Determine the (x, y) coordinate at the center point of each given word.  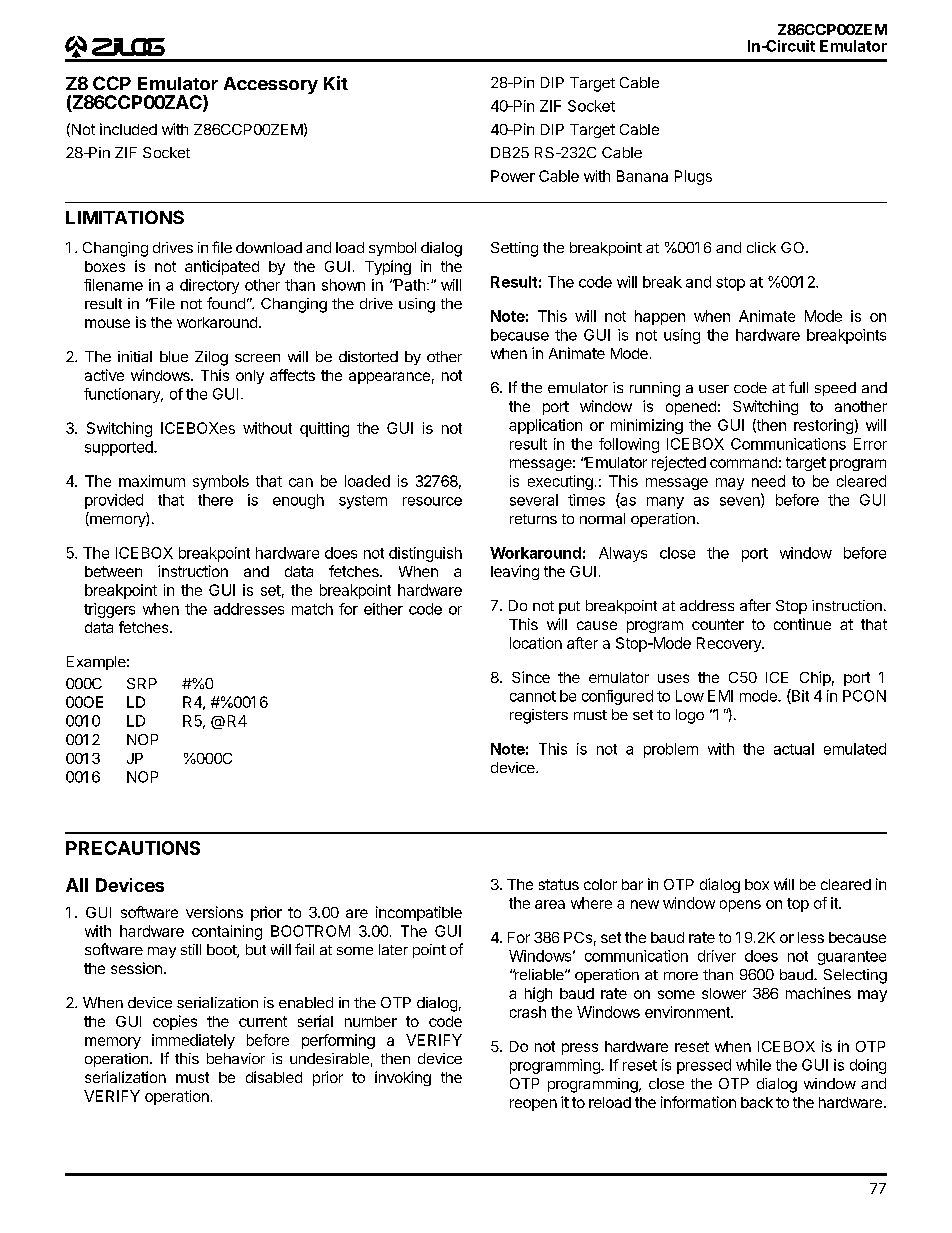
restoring (823, 426)
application (545, 426)
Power (513, 176)
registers (539, 716)
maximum (152, 481)
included (128, 129)
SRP (142, 683)
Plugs (693, 177)
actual (794, 749)
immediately (193, 1041)
